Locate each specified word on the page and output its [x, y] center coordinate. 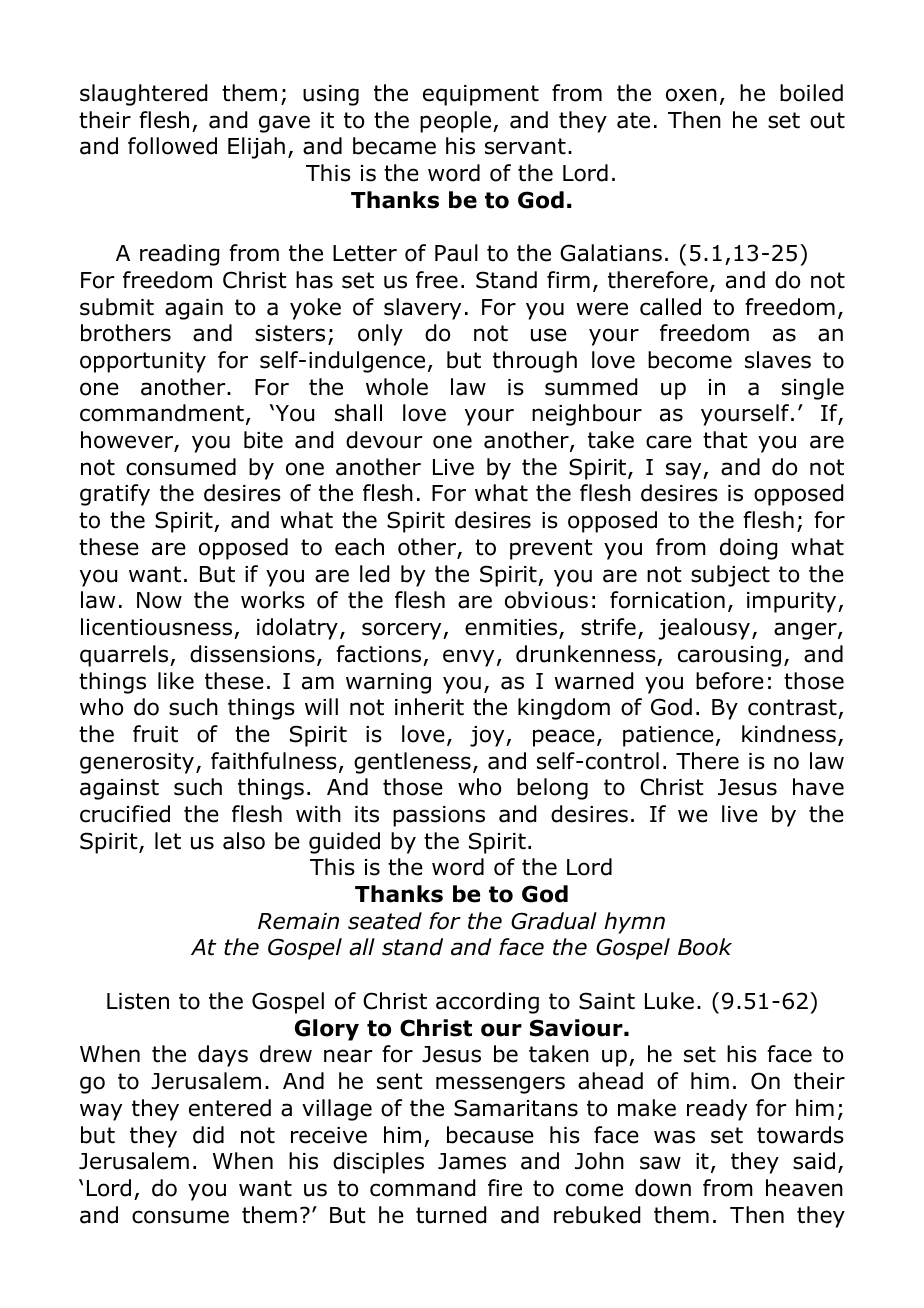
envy [468, 658]
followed [172, 146]
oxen [691, 95]
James [472, 1161]
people [457, 122]
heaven [804, 1188]
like [176, 681]
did [208, 1135]
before [730, 681]
